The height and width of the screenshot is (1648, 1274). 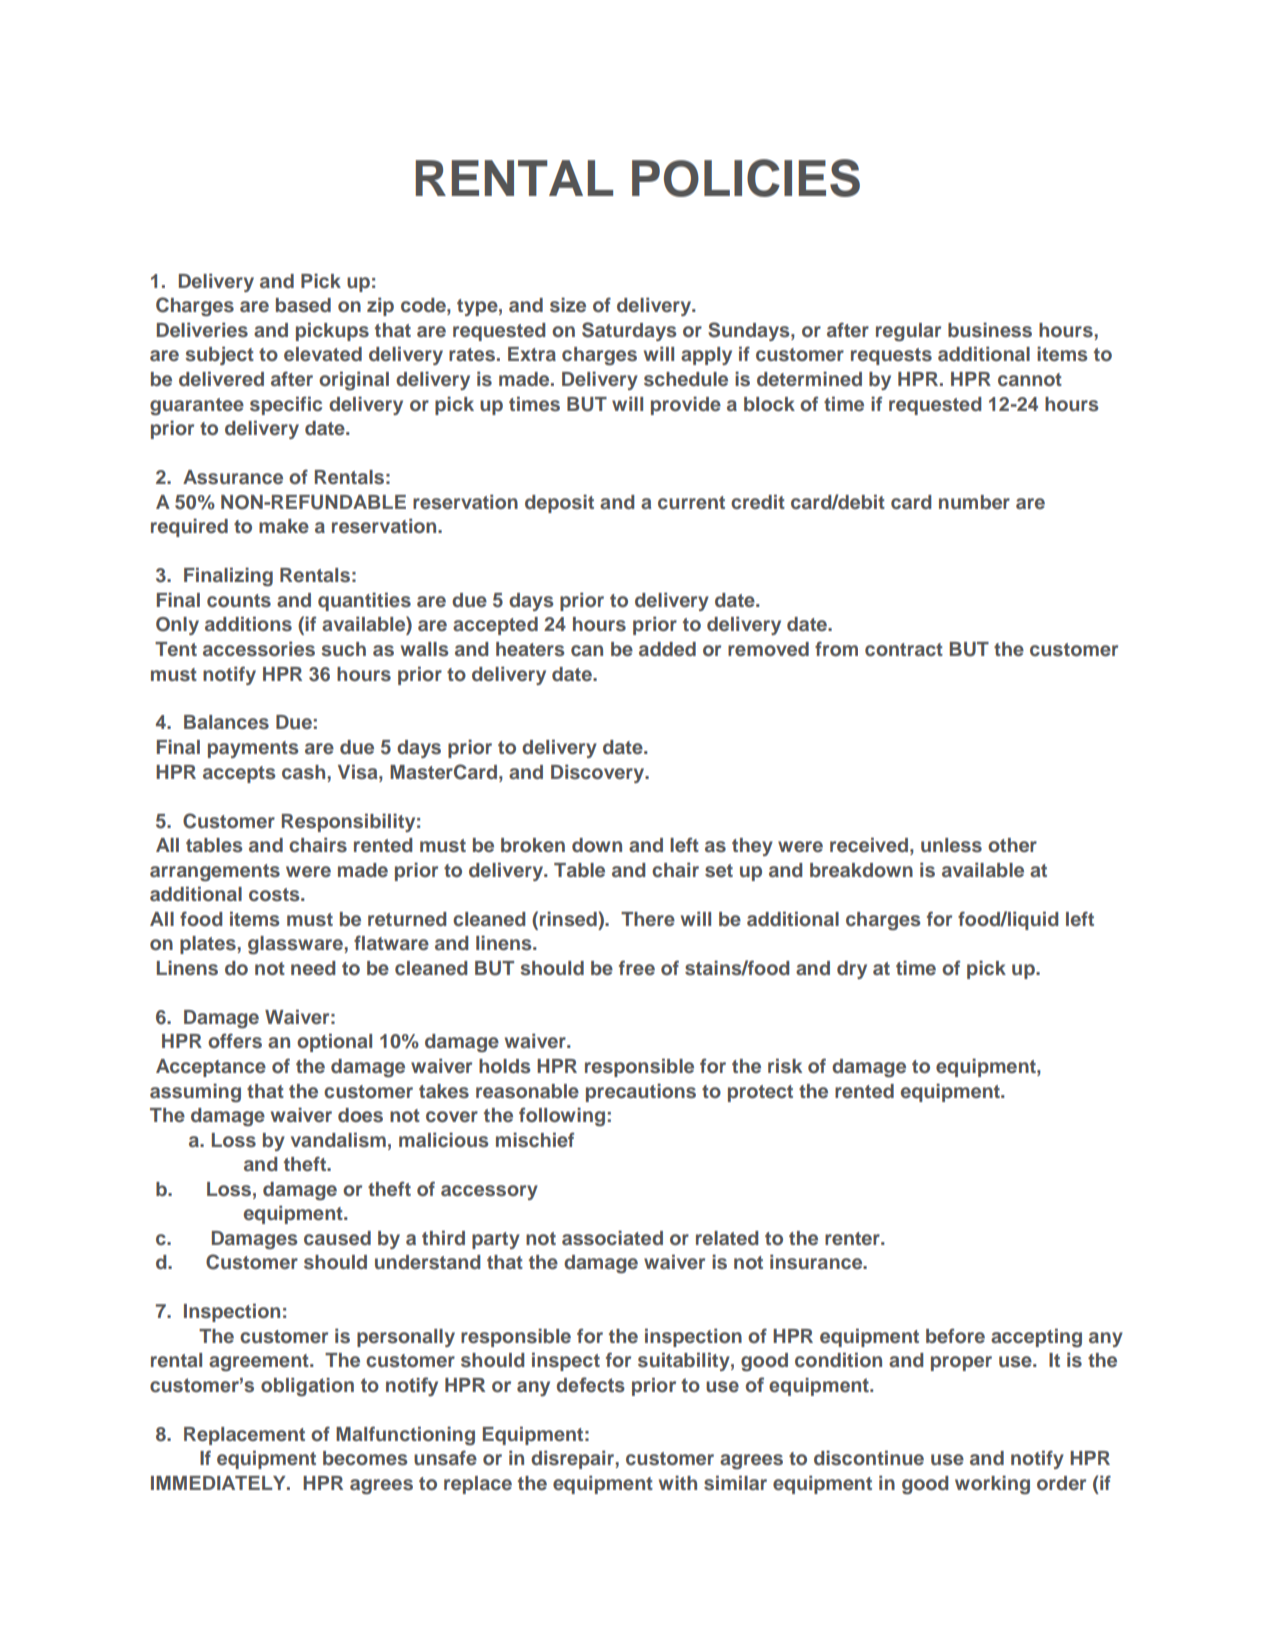 What do you see at coordinates (226, 722) in the screenshot?
I see `Balances` at bounding box center [226, 722].
